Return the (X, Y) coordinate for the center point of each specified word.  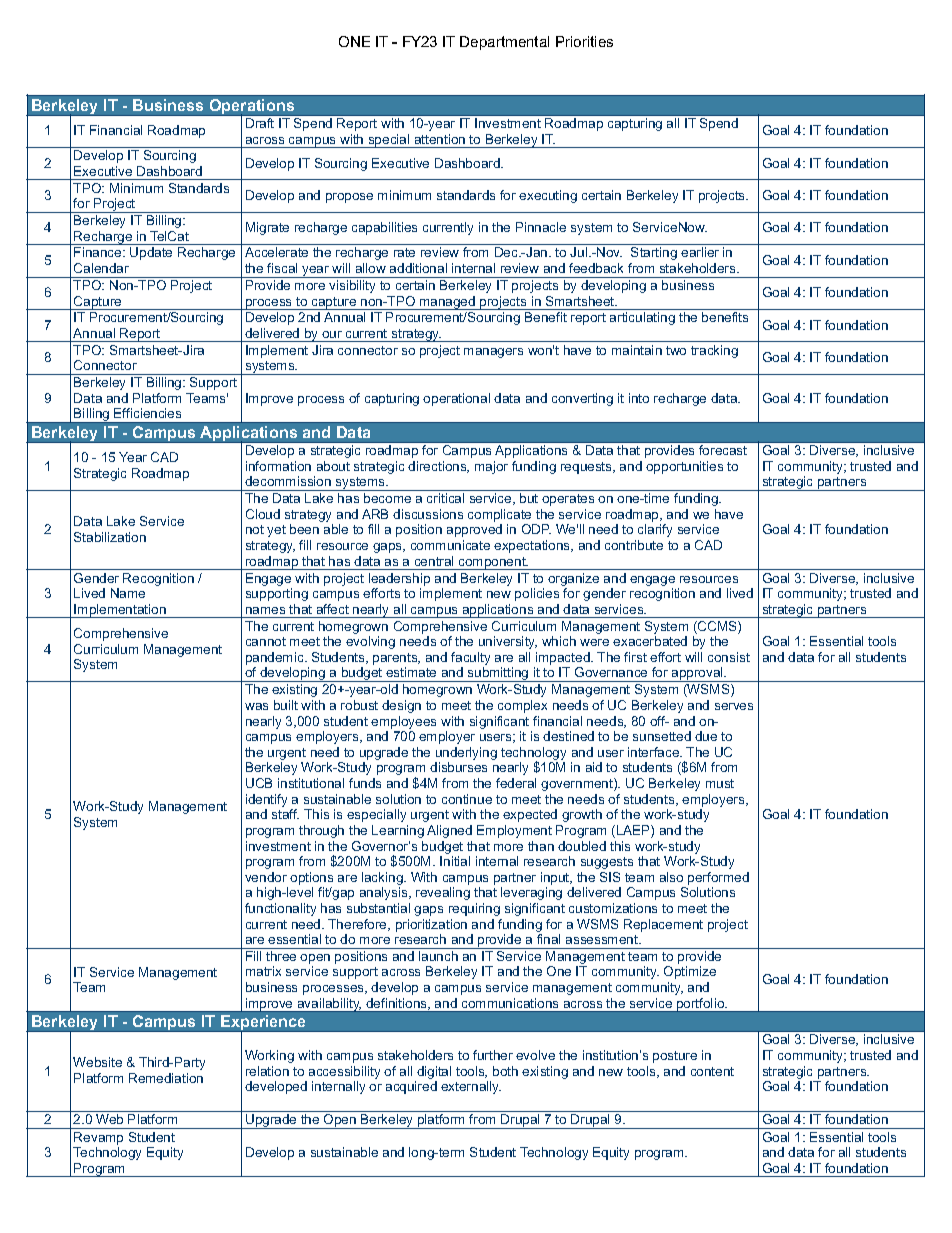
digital (433, 1074)
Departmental (504, 43)
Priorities (584, 41)
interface (655, 752)
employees (403, 722)
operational (456, 399)
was (256, 706)
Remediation (166, 1078)
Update (151, 253)
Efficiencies (147, 413)
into (639, 398)
